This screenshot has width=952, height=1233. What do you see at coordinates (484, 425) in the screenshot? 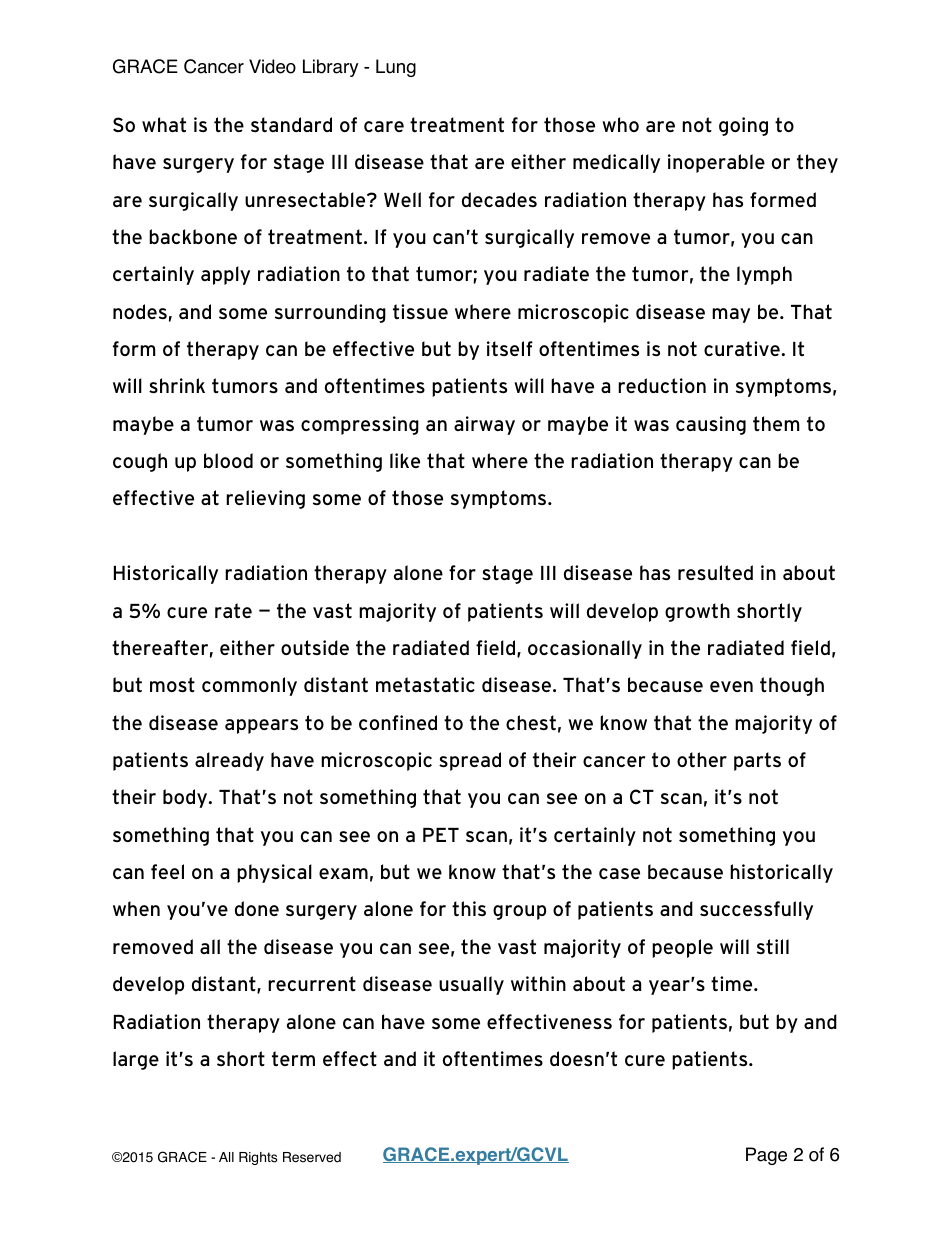
I see `airway` at bounding box center [484, 425].
